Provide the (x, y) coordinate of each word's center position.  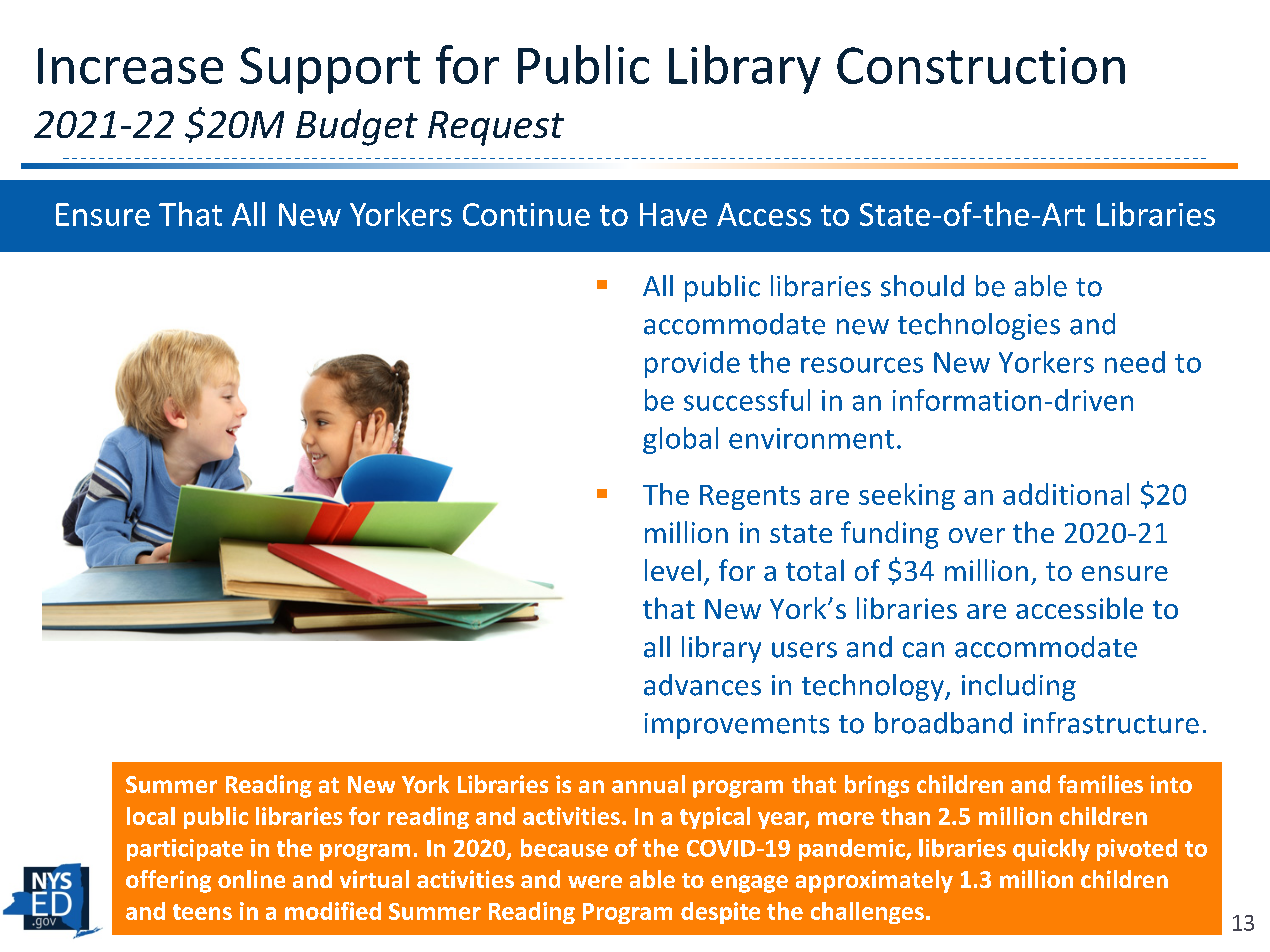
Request (496, 128)
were (595, 881)
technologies (979, 326)
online (251, 879)
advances (702, 685)
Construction (981, 65)
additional (1066, 494)
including (1019, 687)
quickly (1051, 850)
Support (330, 70)
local (151, 816)
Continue (526, 214)
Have (673, 214)
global (680, 440)
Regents (750, 497)
